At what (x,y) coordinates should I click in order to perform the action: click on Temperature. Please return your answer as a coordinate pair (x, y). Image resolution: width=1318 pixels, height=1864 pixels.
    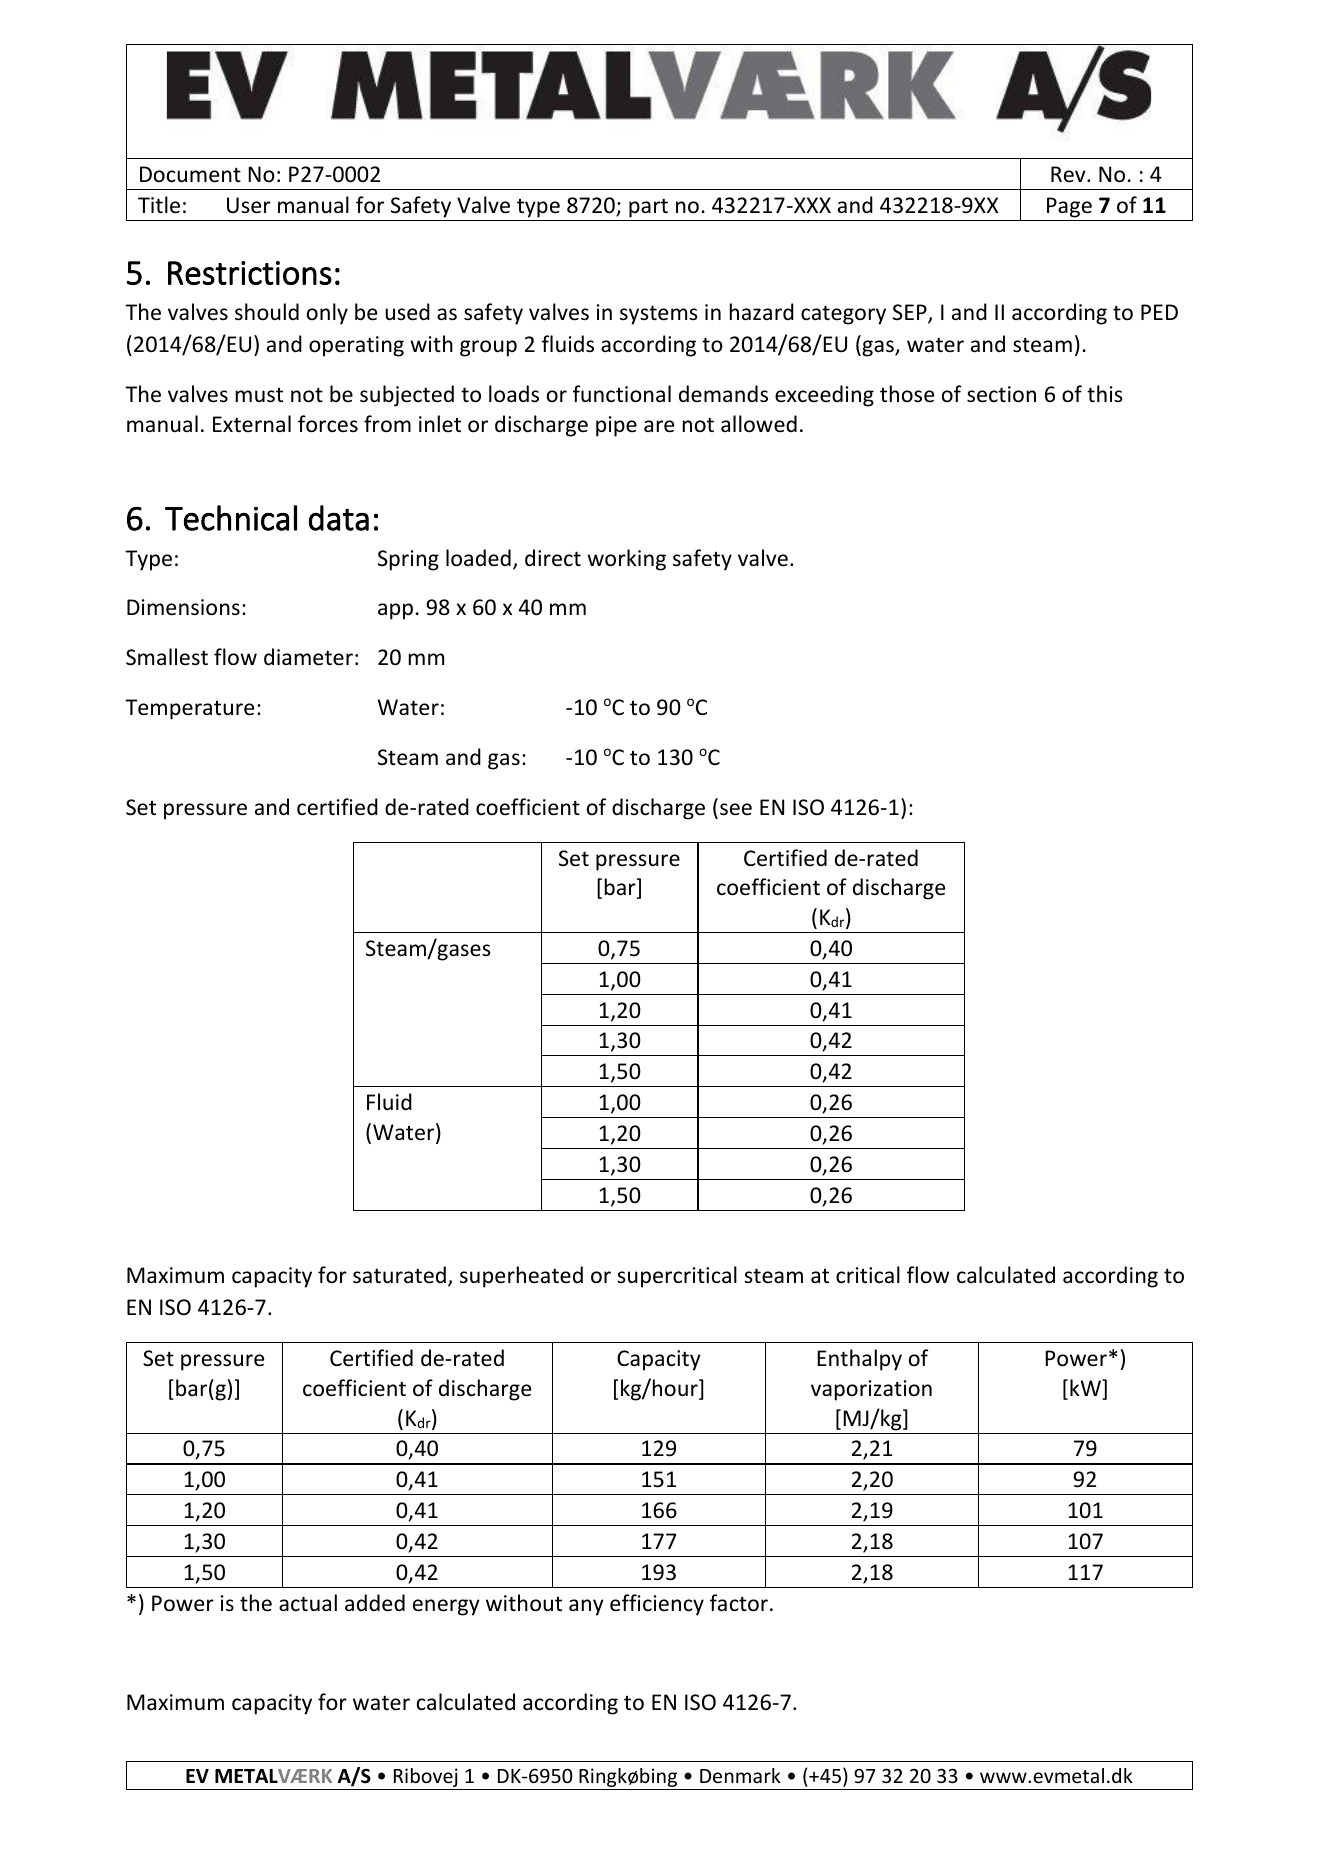
    Looking at the image, I should click on (189, 709).
